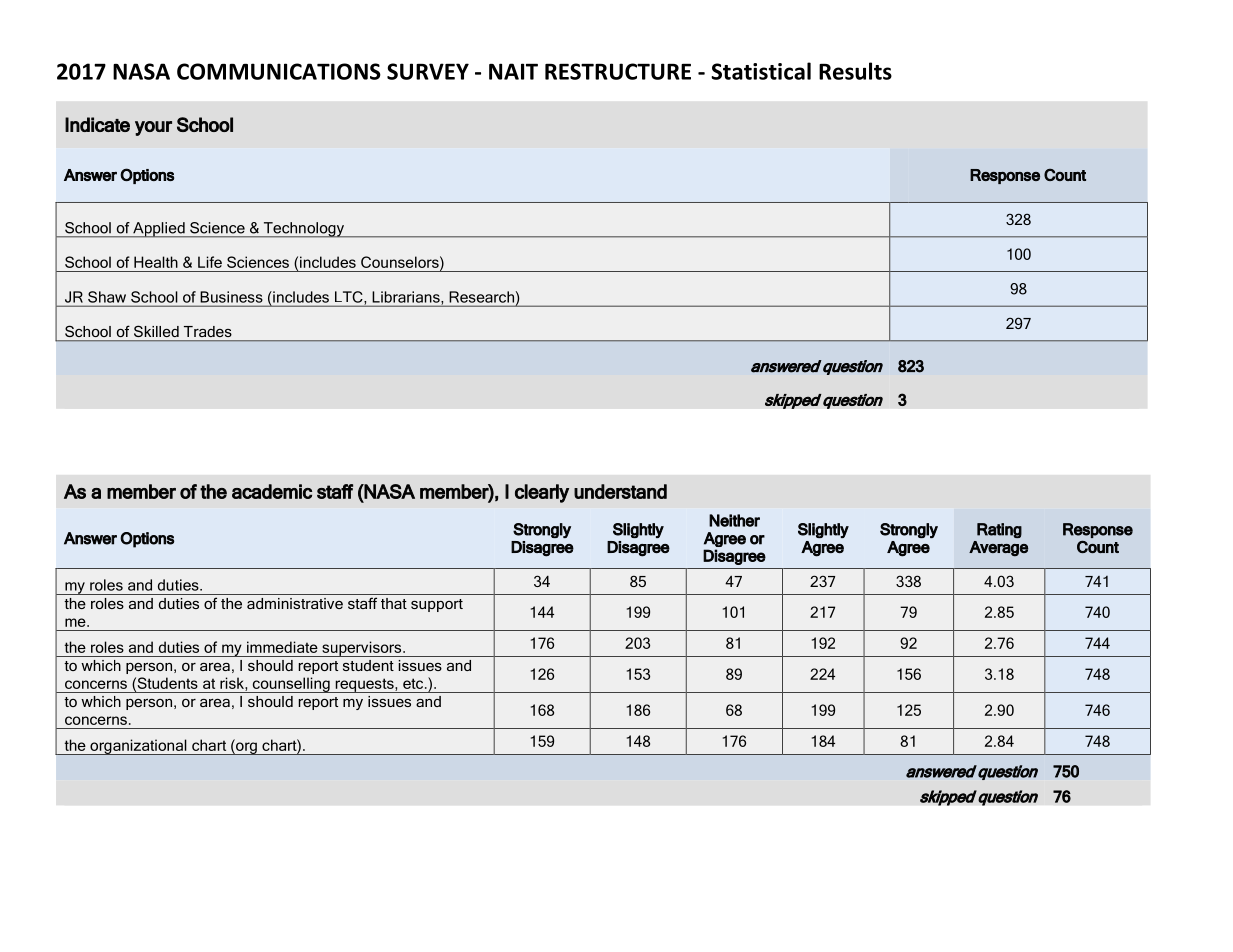 The width and height of the page is (1233, 952). What do you see at coordinates (542, 493) in the page?
I see `clearly` at bounding box center [542, 493].
